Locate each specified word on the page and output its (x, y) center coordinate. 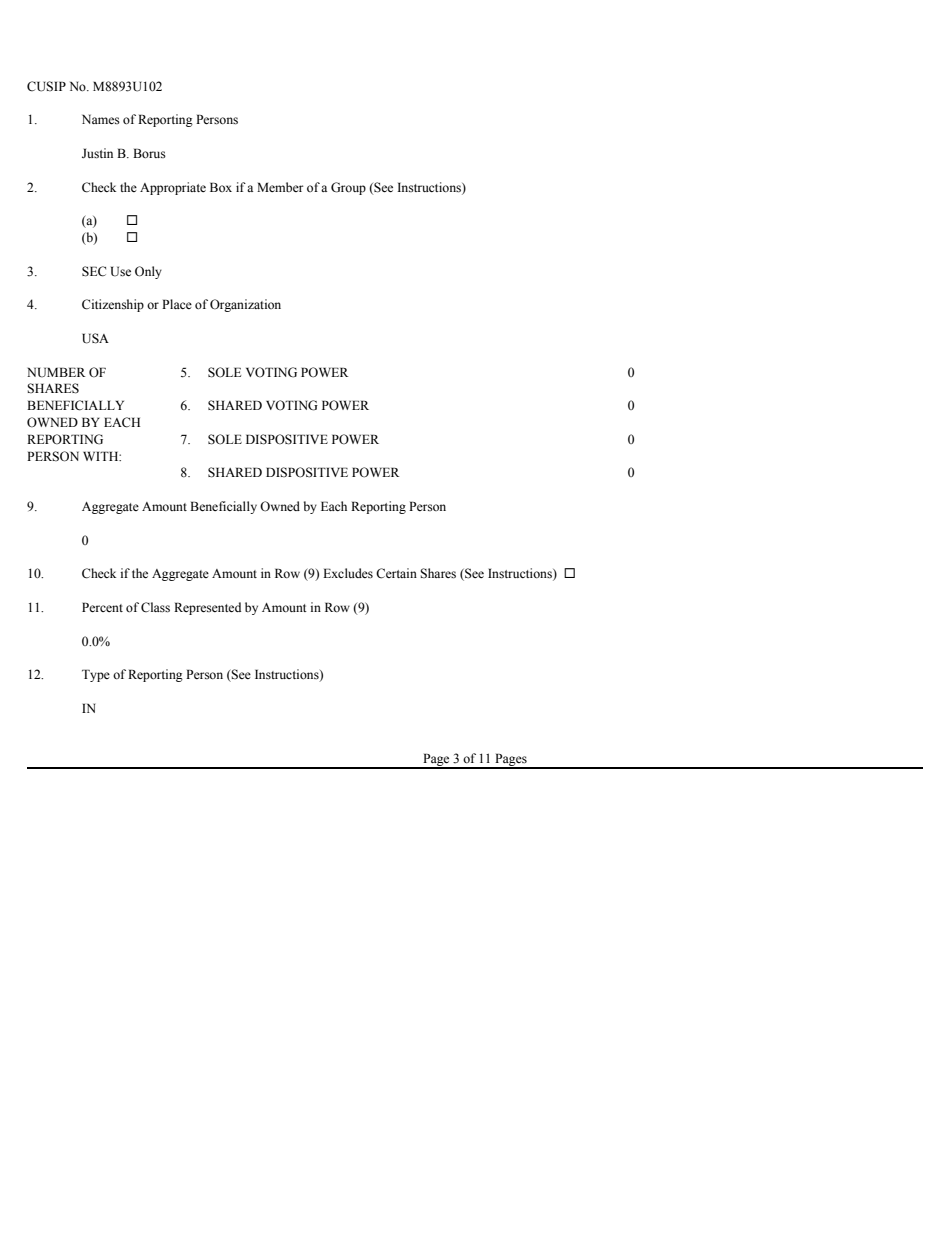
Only (148, 272)
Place (177, 304)
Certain (396, 573)
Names (101, 119)
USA (95, 338)
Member (280, 187)
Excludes (348, 573)
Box (221, 187)
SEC (94, 271)
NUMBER (56, 372)
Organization (245, 305)
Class (155, 607)
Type (96, 675)
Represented (207, 608)
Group (348, 188)
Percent (102, 607)
